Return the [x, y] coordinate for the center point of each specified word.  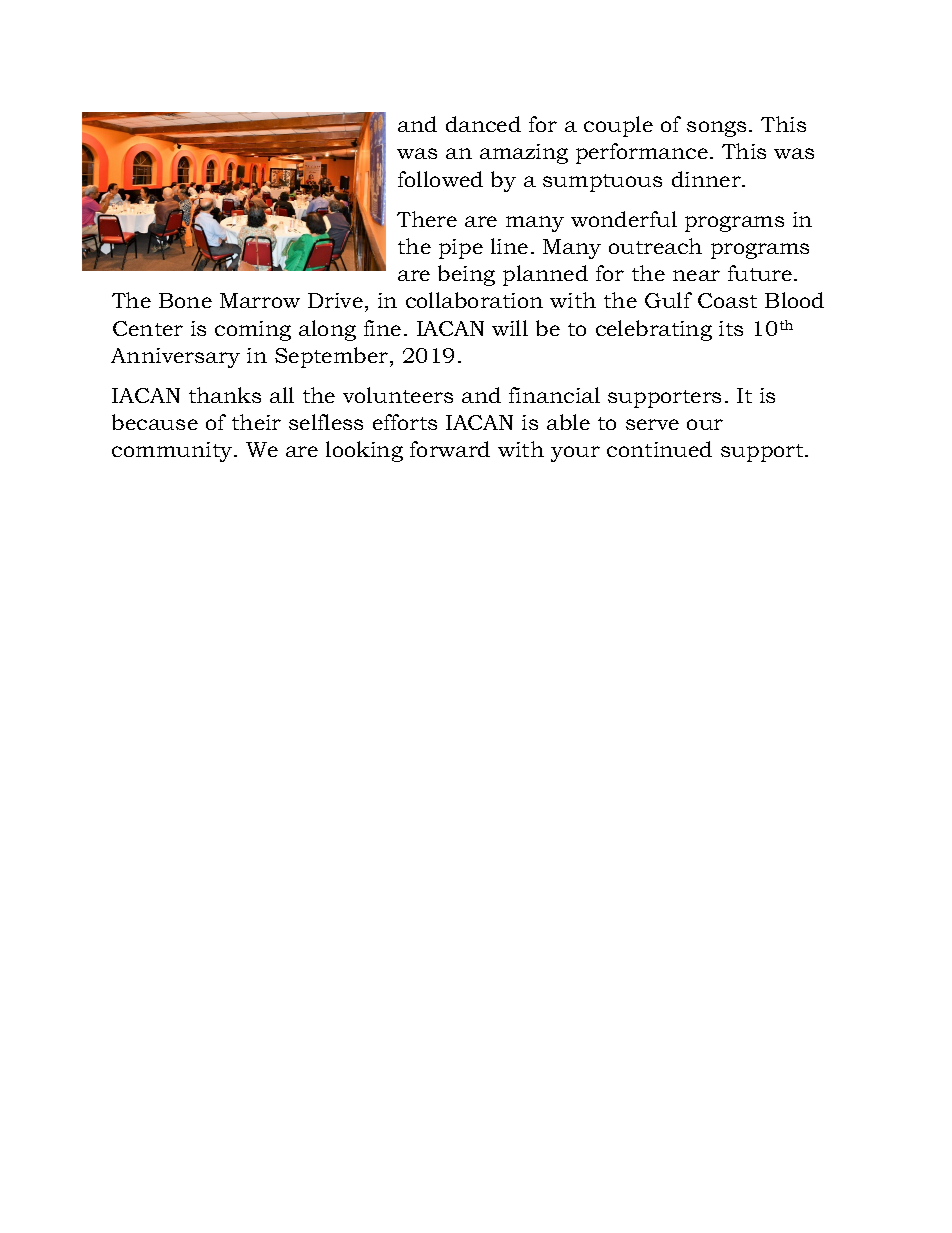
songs [716, 129]
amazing [524, 154]
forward [450, 449]
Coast [727, 300]
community [173, 452]
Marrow [260, 300]
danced [483, 124]
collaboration [474, 300]
